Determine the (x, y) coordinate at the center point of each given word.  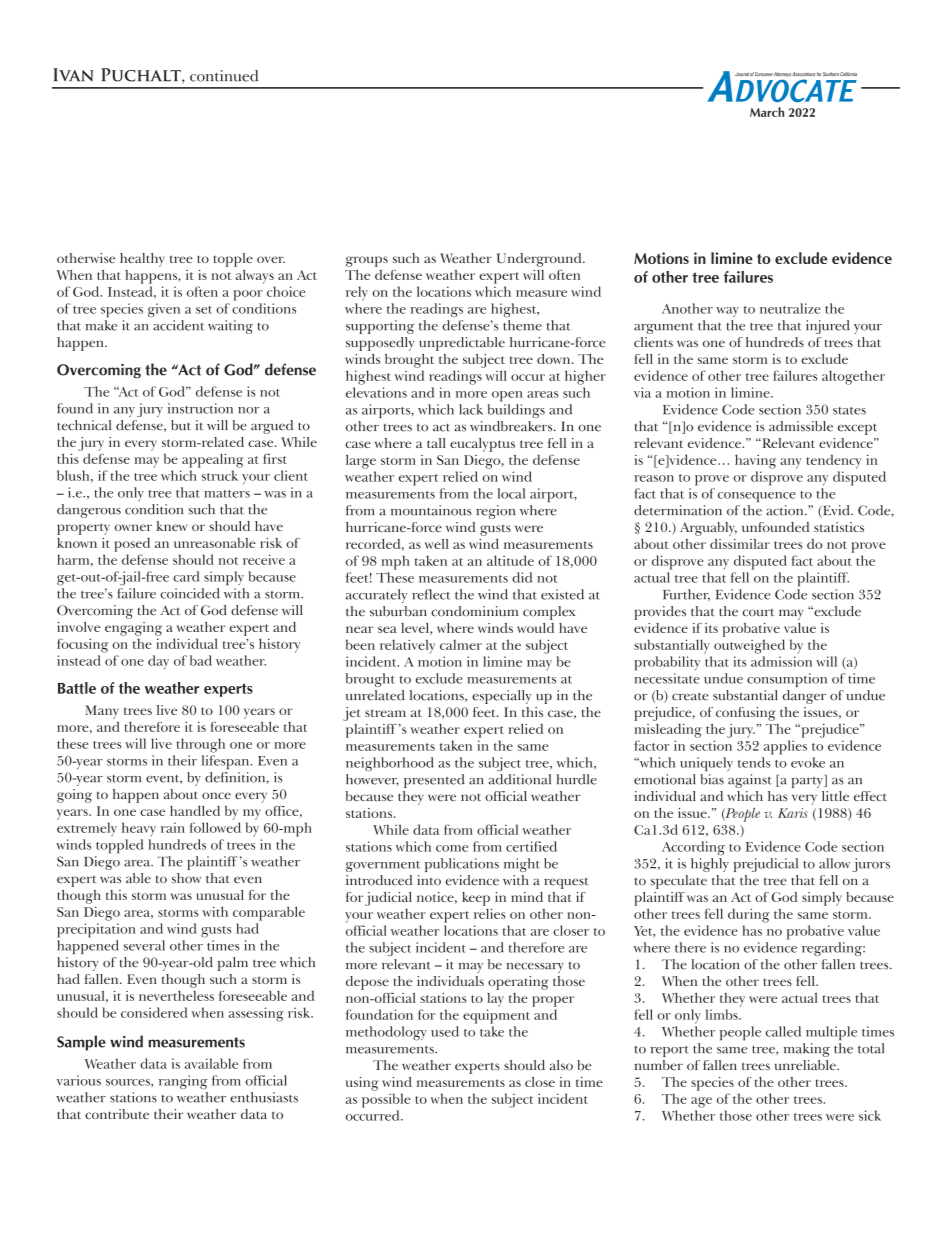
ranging (183, 1082)
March (767, 112)
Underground (540, 260)
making (807, 1050)
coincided (190, 593)
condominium (474, 611)
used (445, 1031)
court (758, 612)
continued (224, 76)
